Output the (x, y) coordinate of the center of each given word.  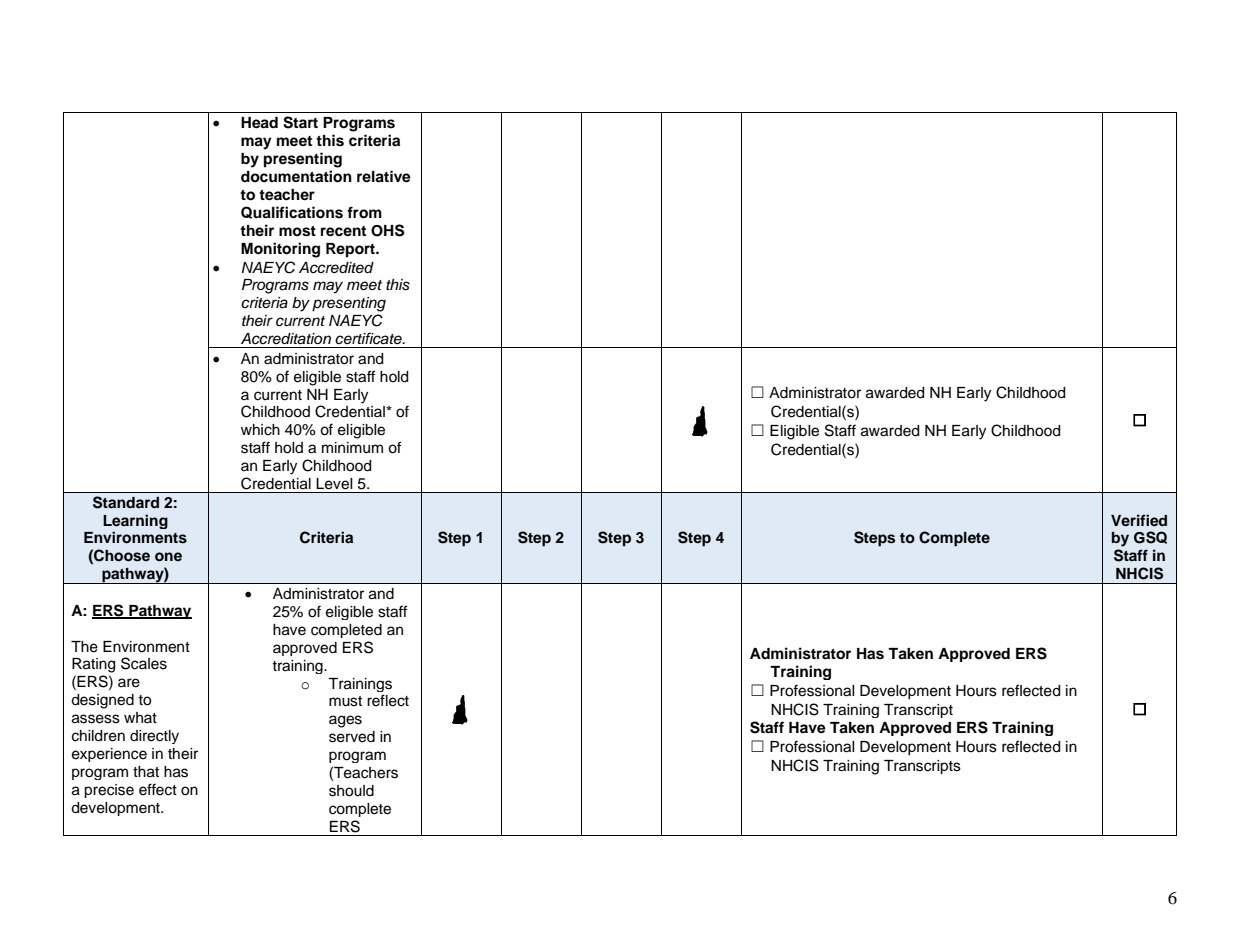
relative (384, 176)
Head (259, 123)
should (351, 791)
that (146, 772)
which (260, 430)
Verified (1139, 520)
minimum (352, 448)
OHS (387, 230)
